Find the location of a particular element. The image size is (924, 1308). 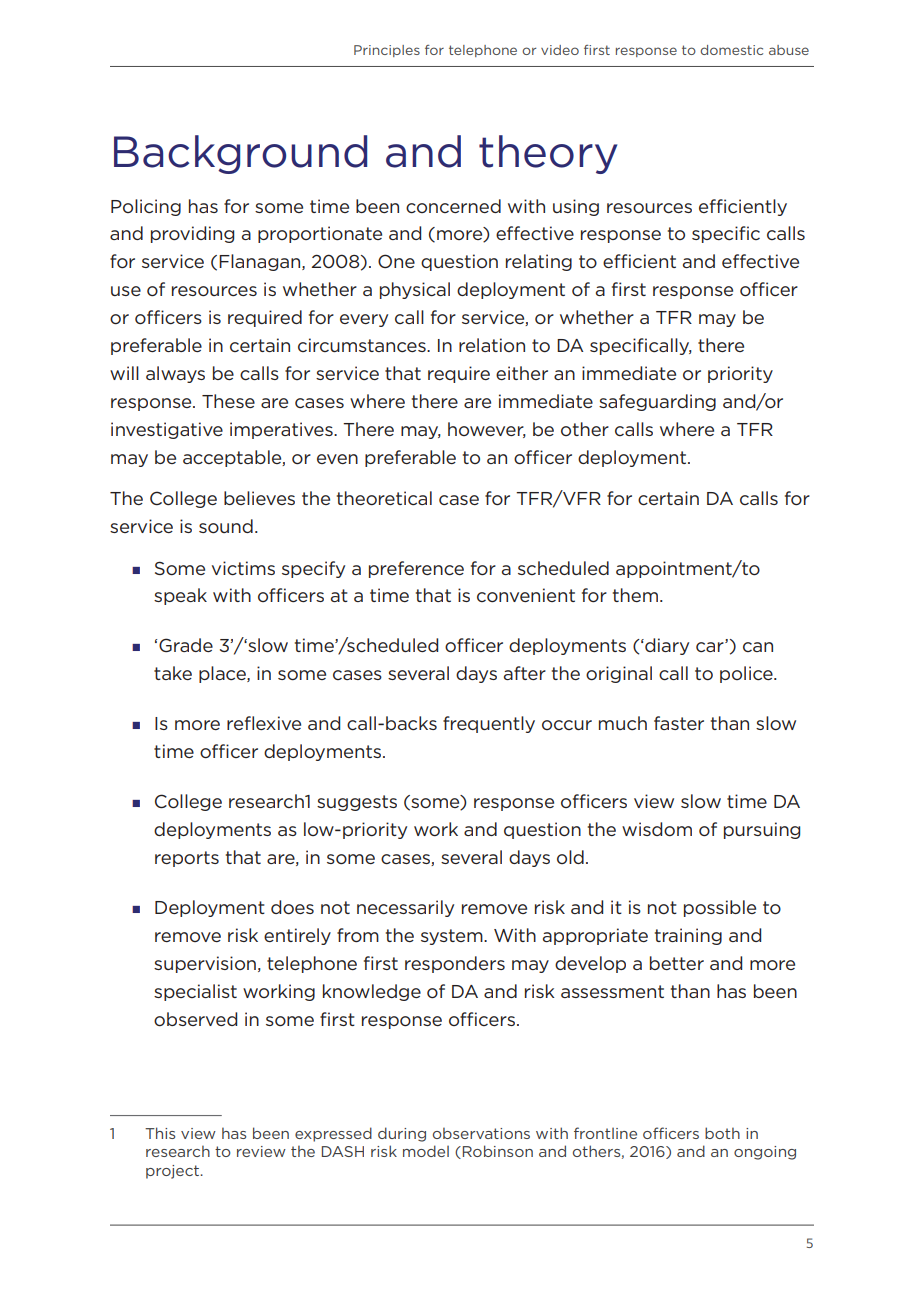

both is located at coordinates (722, 1133).
